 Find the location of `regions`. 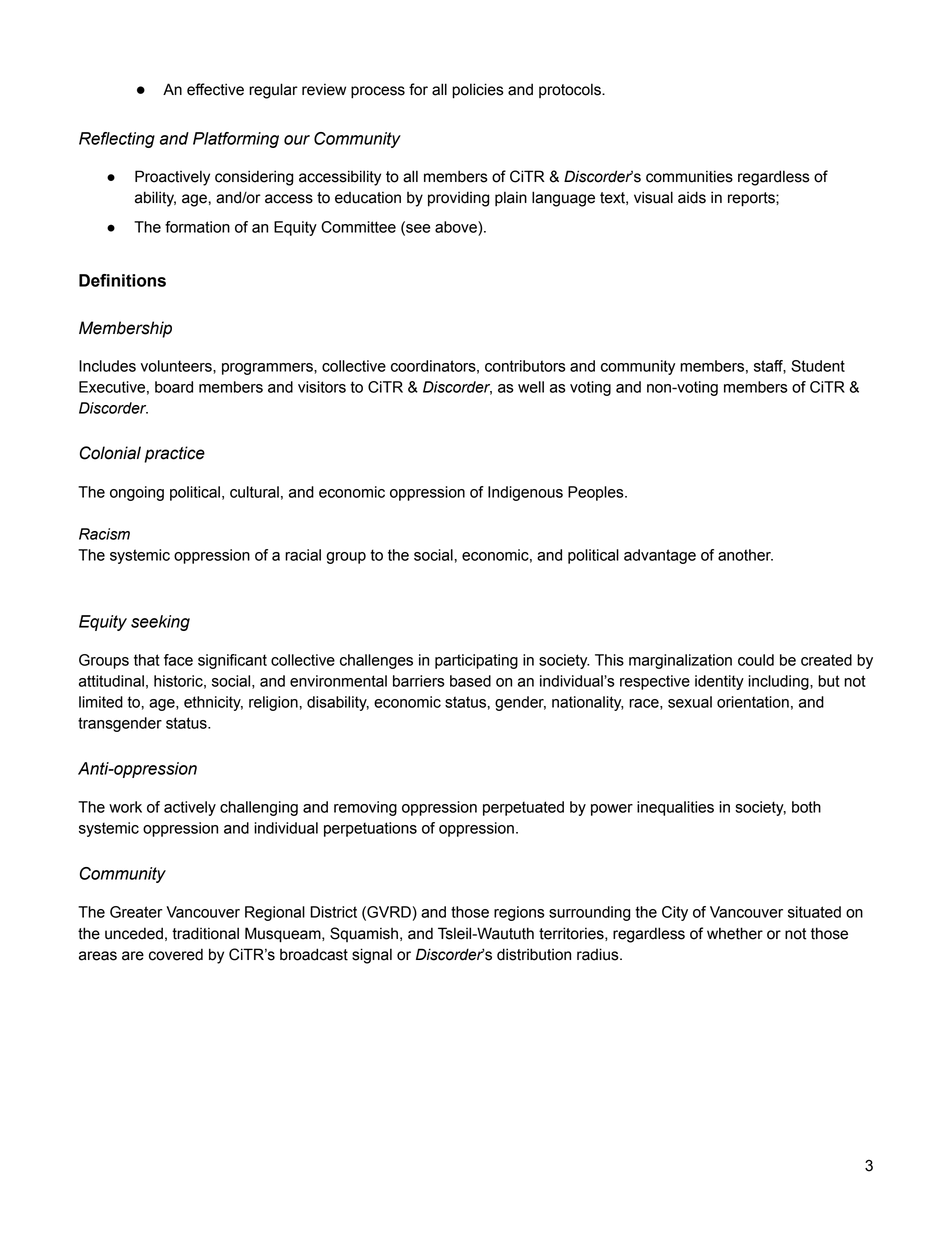

regions is located at coordinates (519, 913).
